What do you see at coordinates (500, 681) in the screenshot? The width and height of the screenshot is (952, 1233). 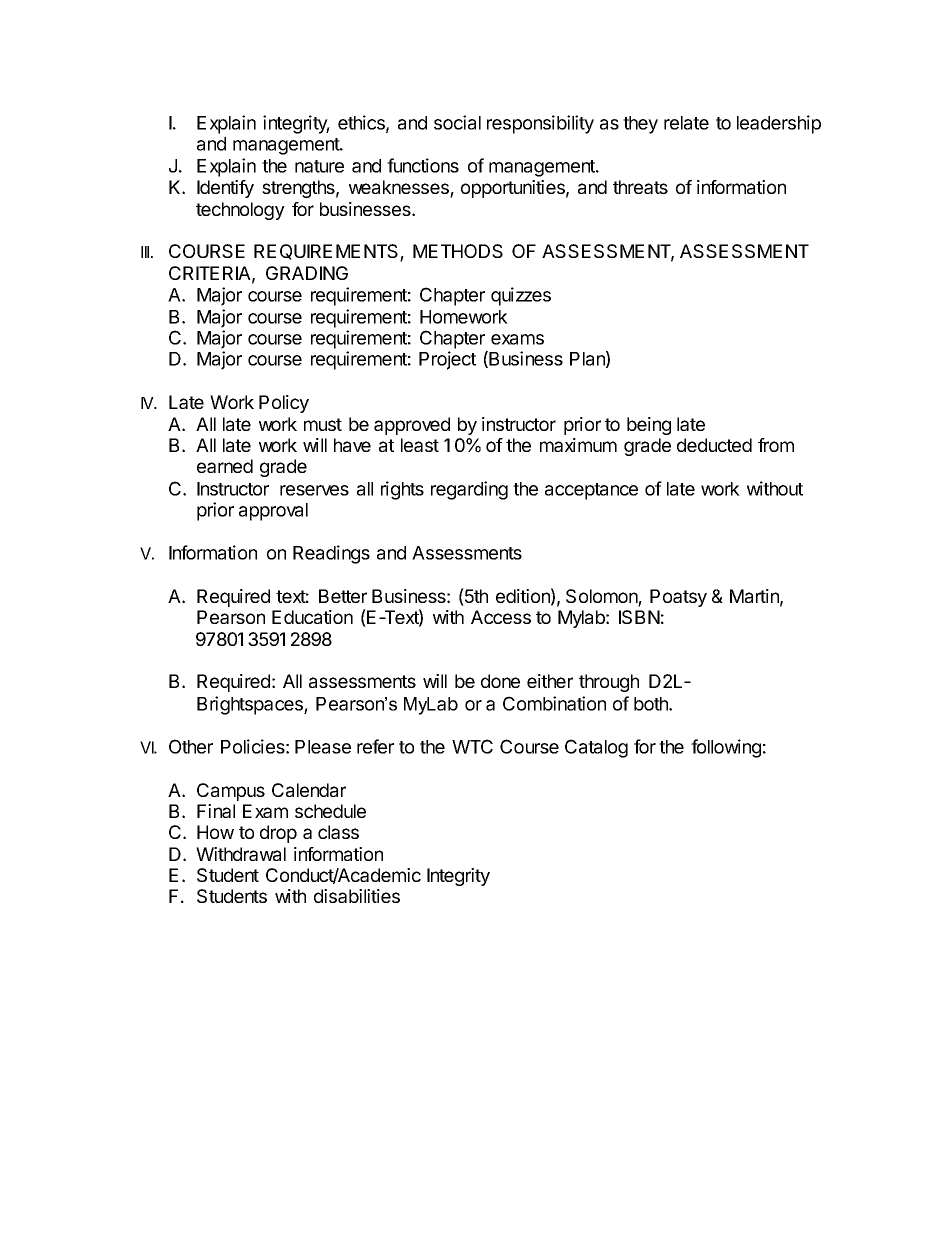 I see `done` at bounding box center [500, 681].
